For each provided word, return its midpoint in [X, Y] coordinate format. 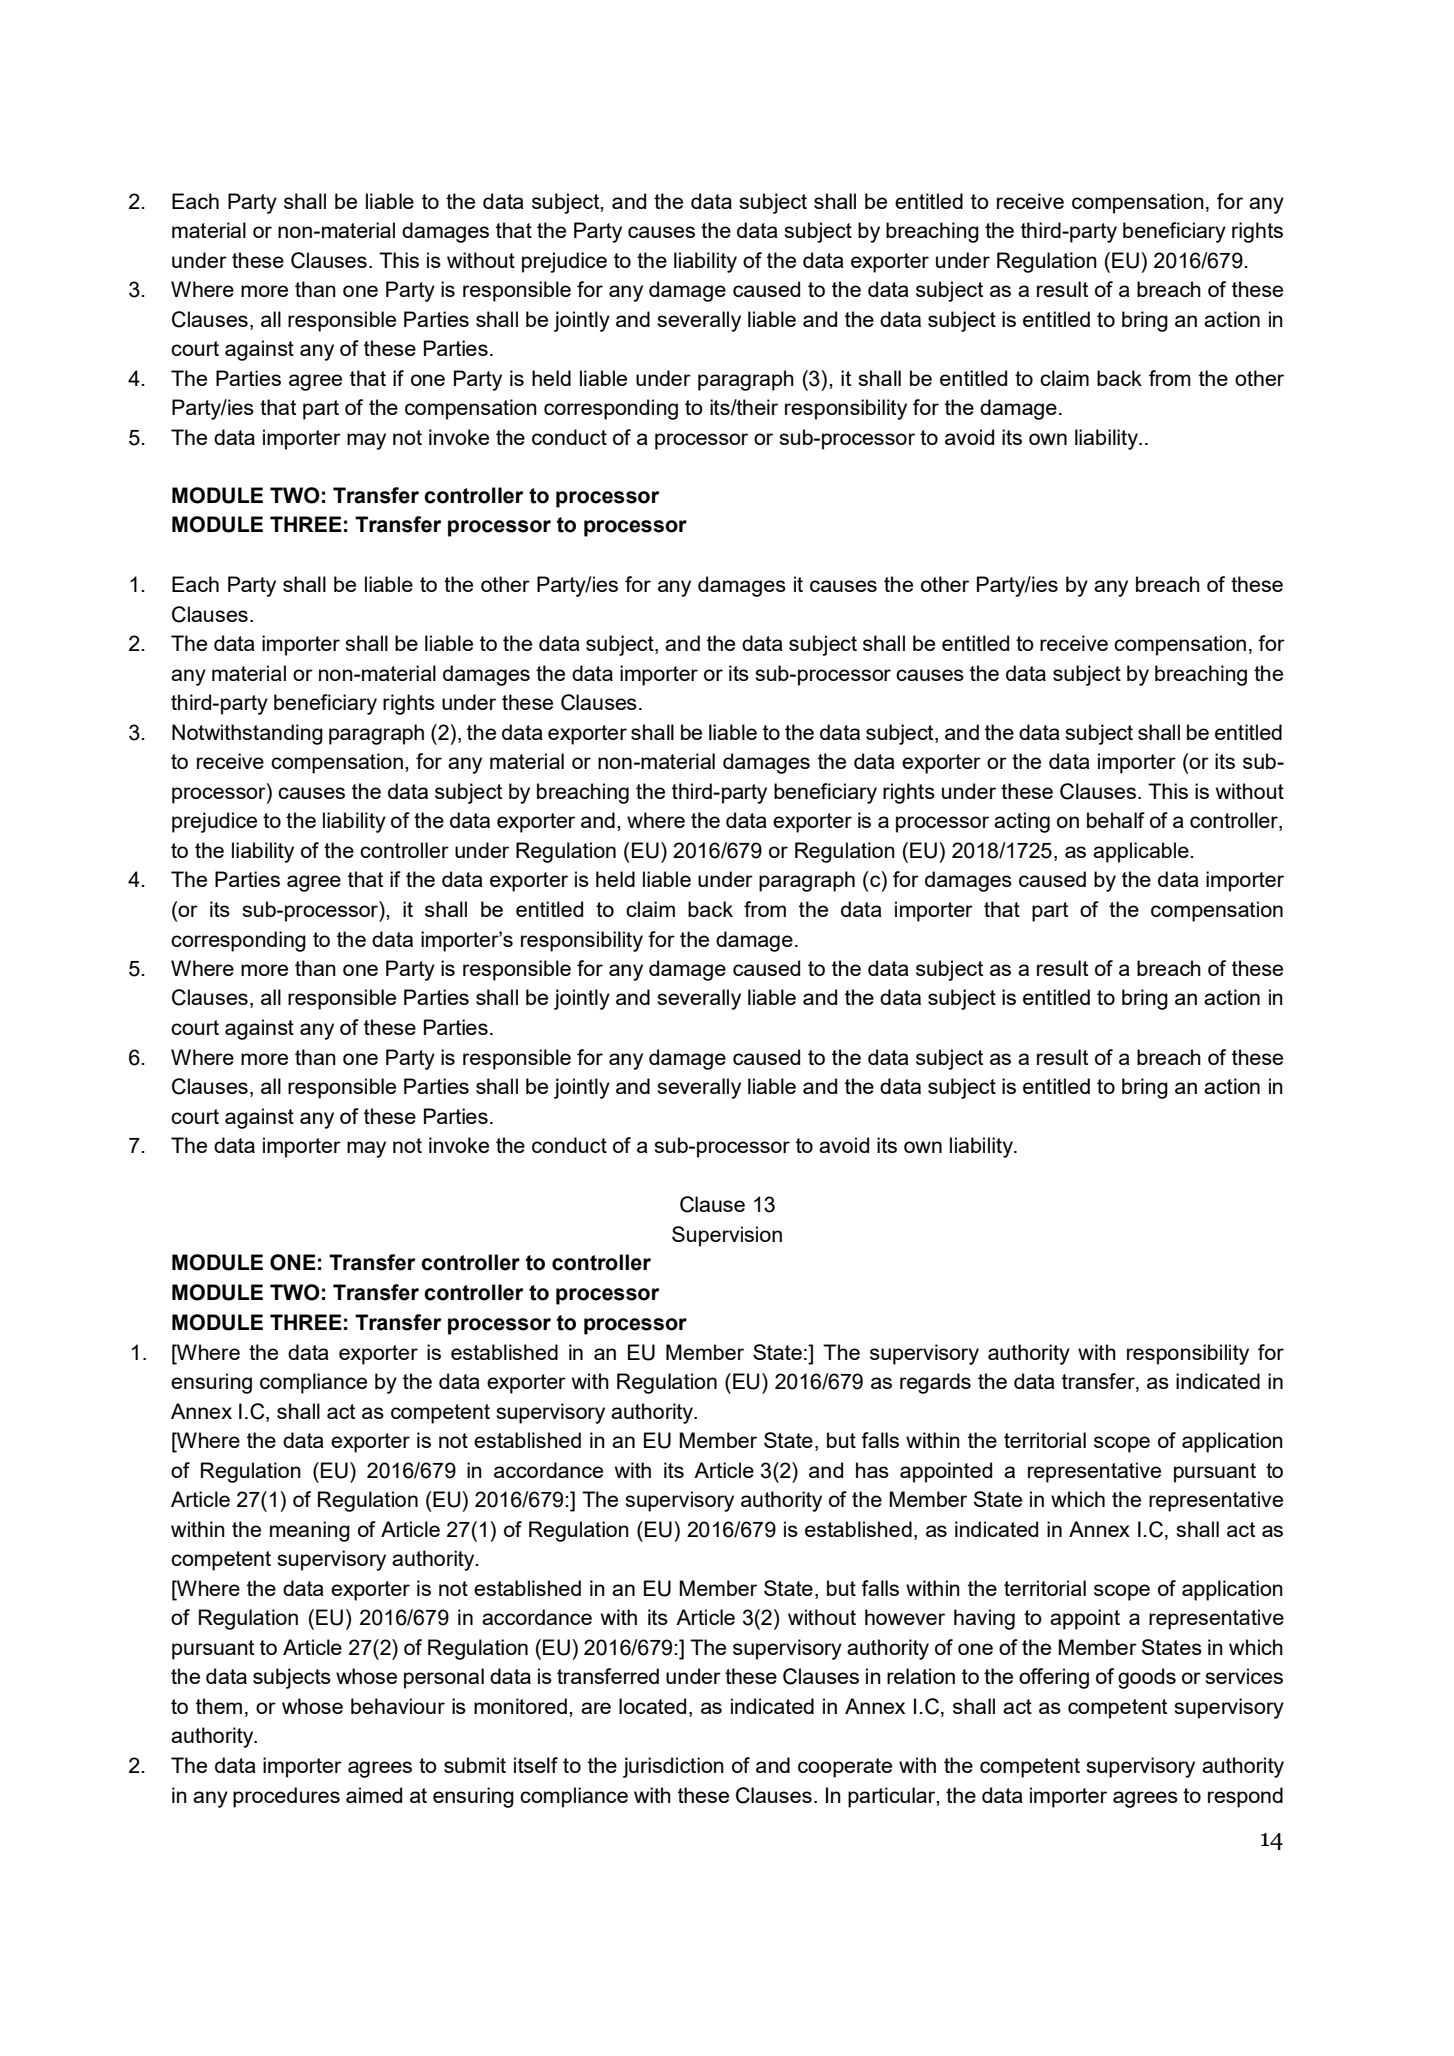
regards [935, 1383]
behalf [1116, 820]
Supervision [727, 1236]
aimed [374, 1795]
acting [1022, 822]
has [872, 1470]
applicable [1141, 852]
